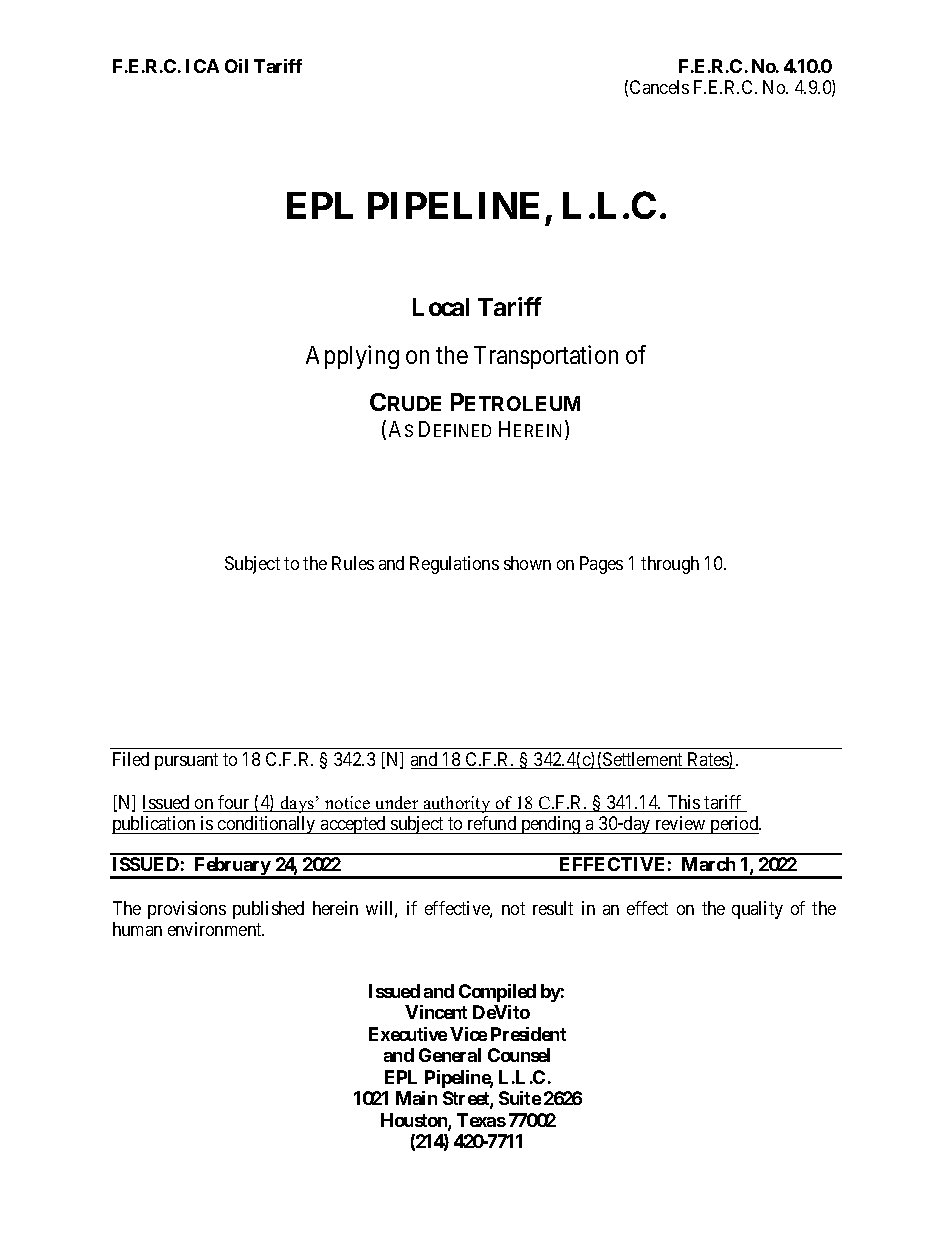 The width and height of the image is (952, 1233). I want to click on Transportation, so click(546, 357).
